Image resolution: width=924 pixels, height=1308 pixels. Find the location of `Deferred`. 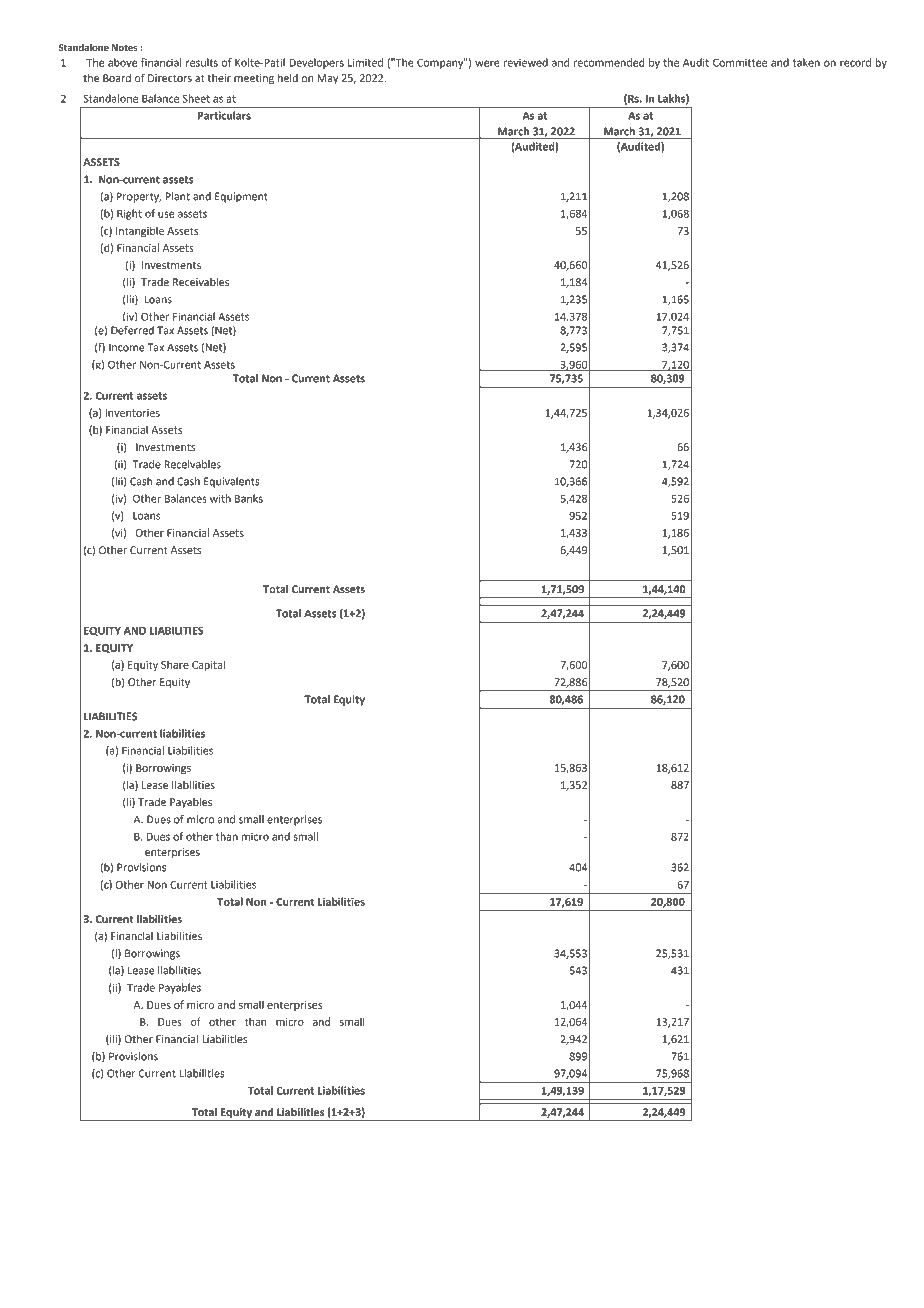

Deferred is located at coordinates (132, 330).
